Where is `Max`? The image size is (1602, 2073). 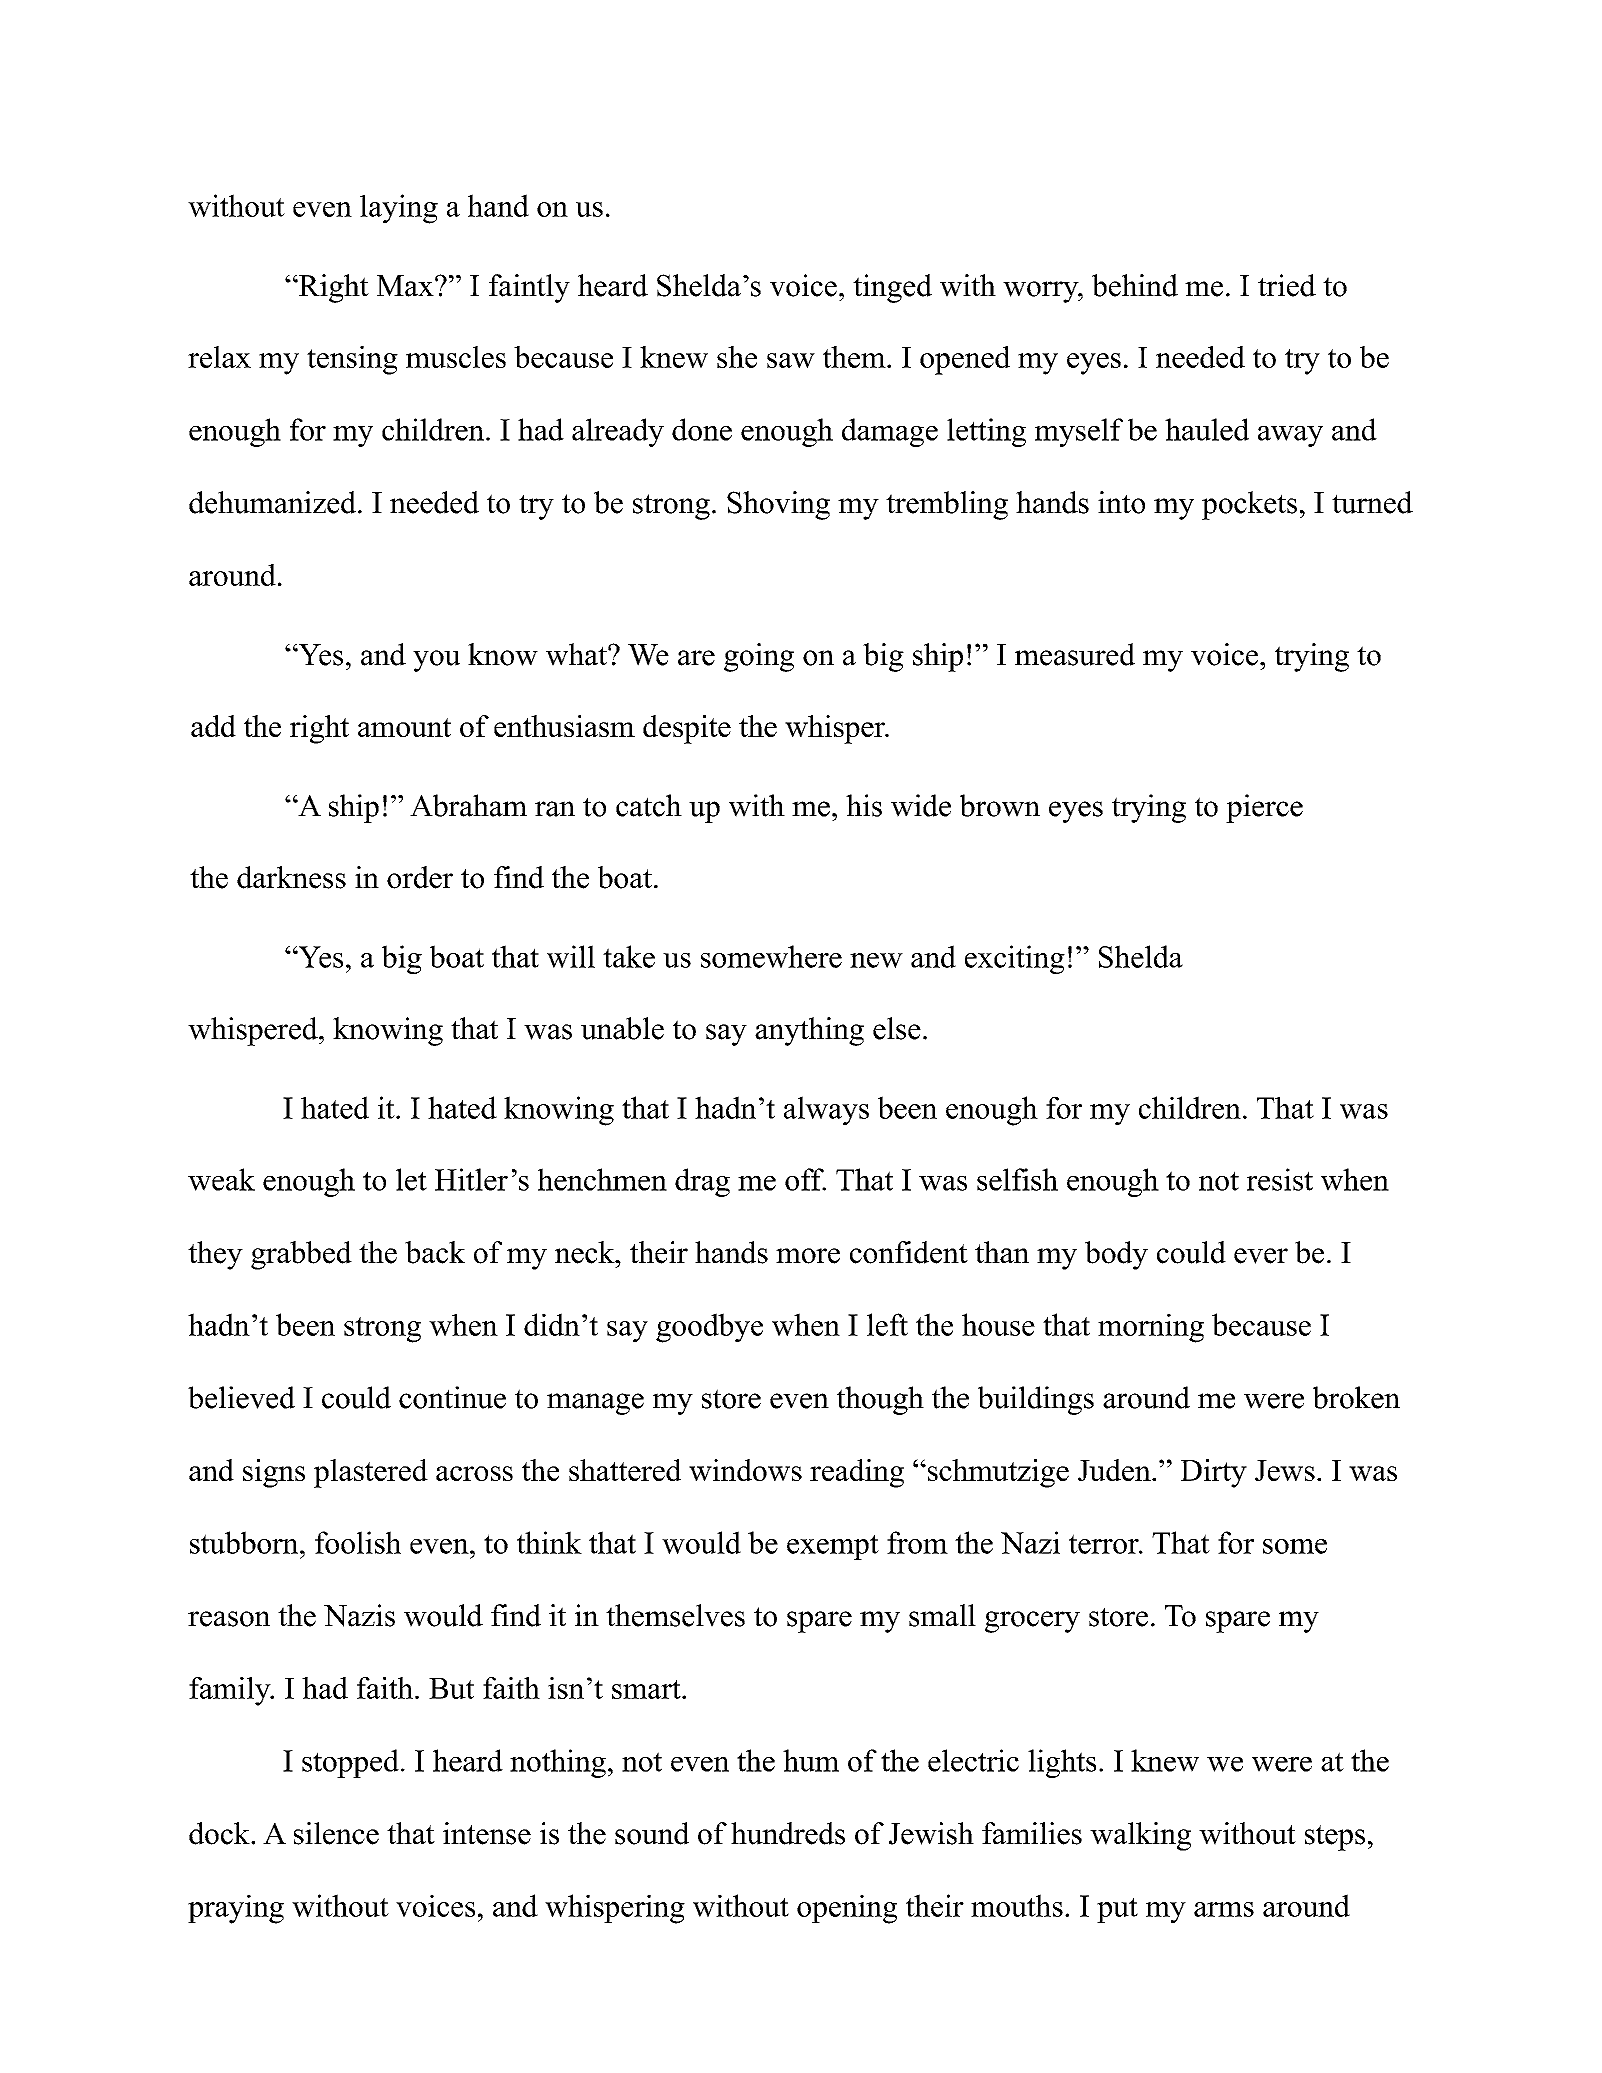 Max is located at coordinates (406, 286).
